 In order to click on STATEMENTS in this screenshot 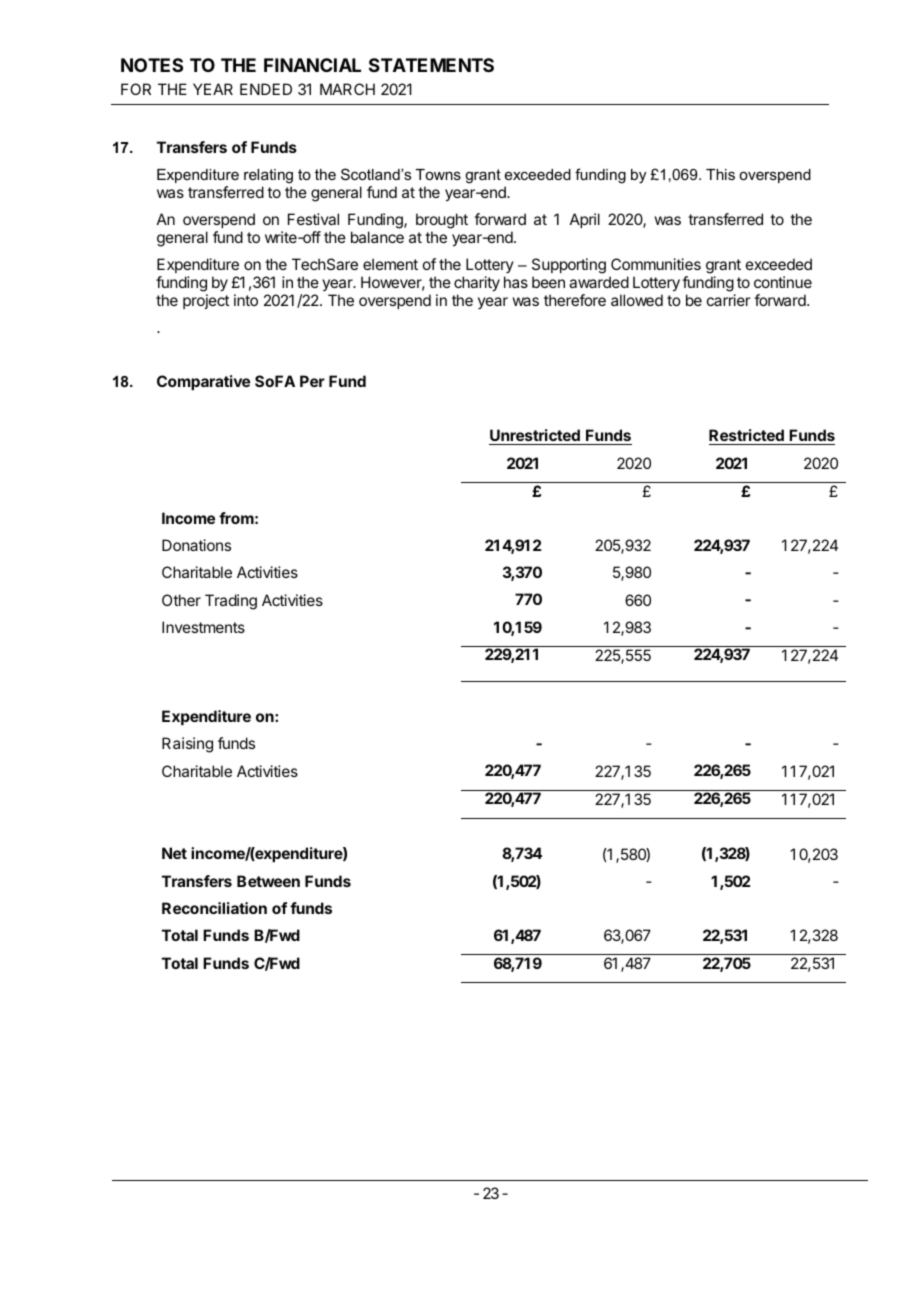, I will do `click(431, 65)`.
